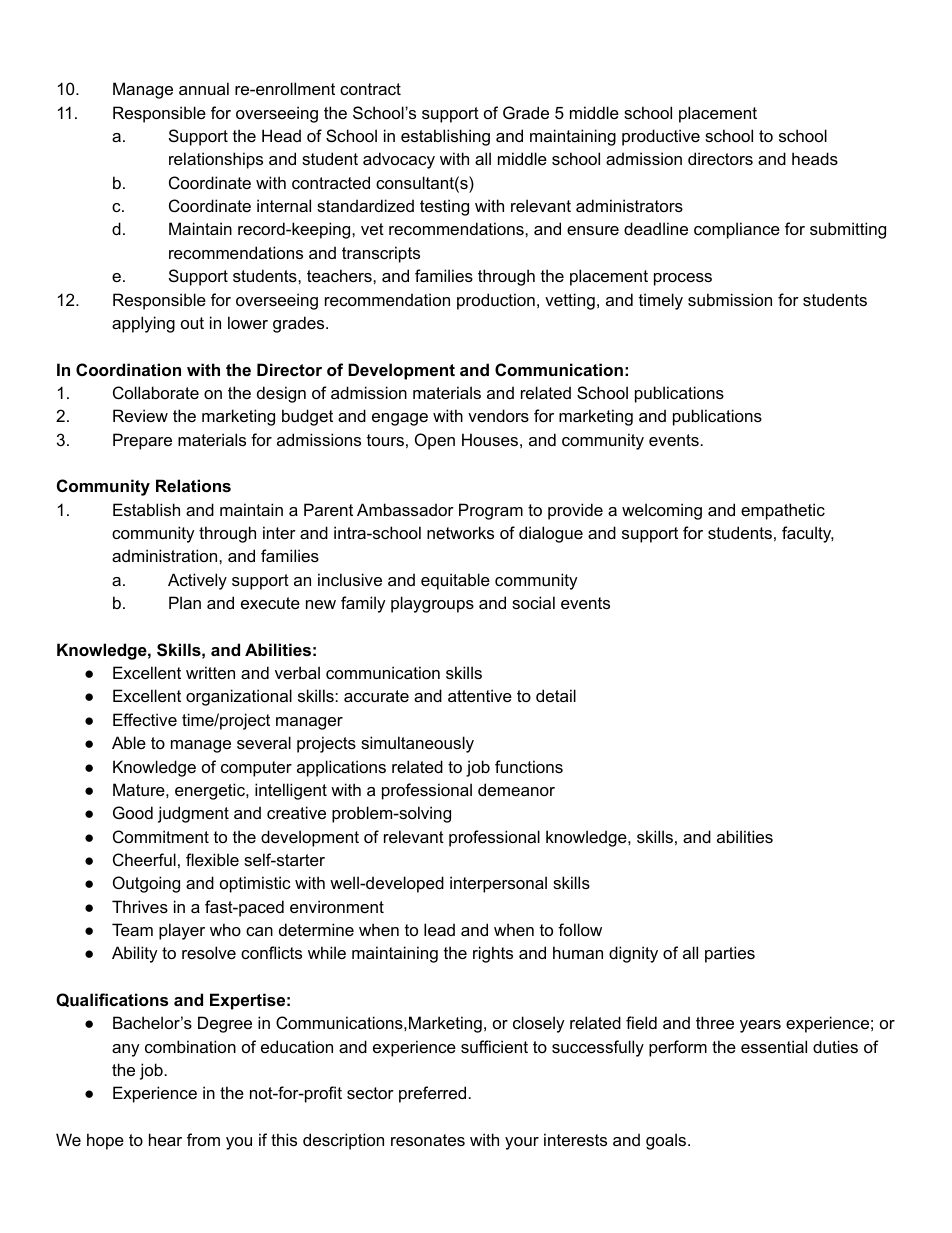 This screenshot has width=952, height=1233. What do you see at coordinates (730, 954) in the screenshot?
I see `parties` at bounding box center [730, 954].
